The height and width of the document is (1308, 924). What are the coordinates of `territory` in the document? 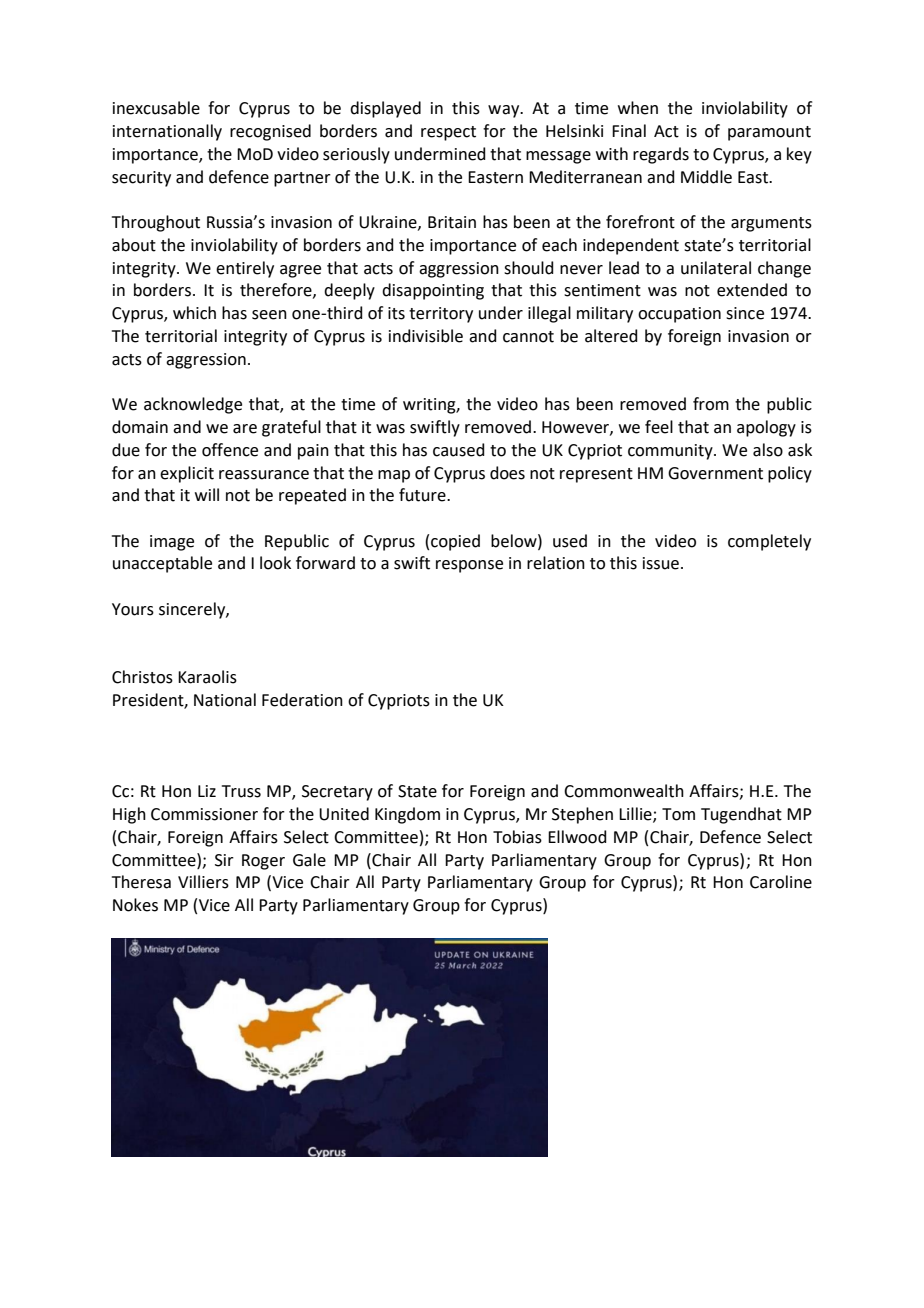 It's located at (441, 315).
